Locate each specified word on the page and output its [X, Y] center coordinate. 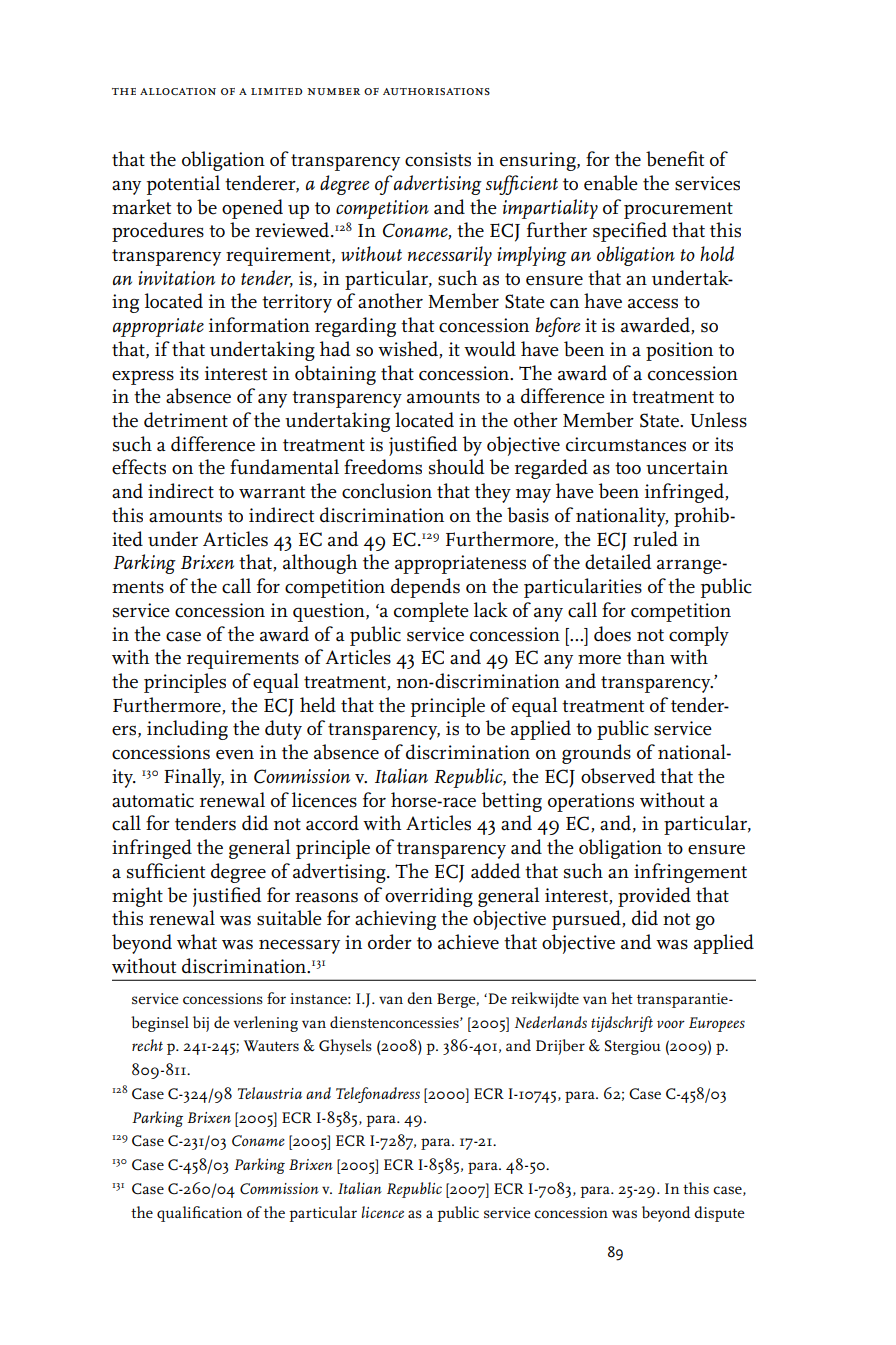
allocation [178, 91]
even [235, 755]
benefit [675, 159]
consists [438, 159]
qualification [199, 1214]
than [646, 657]
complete [431, 612]
